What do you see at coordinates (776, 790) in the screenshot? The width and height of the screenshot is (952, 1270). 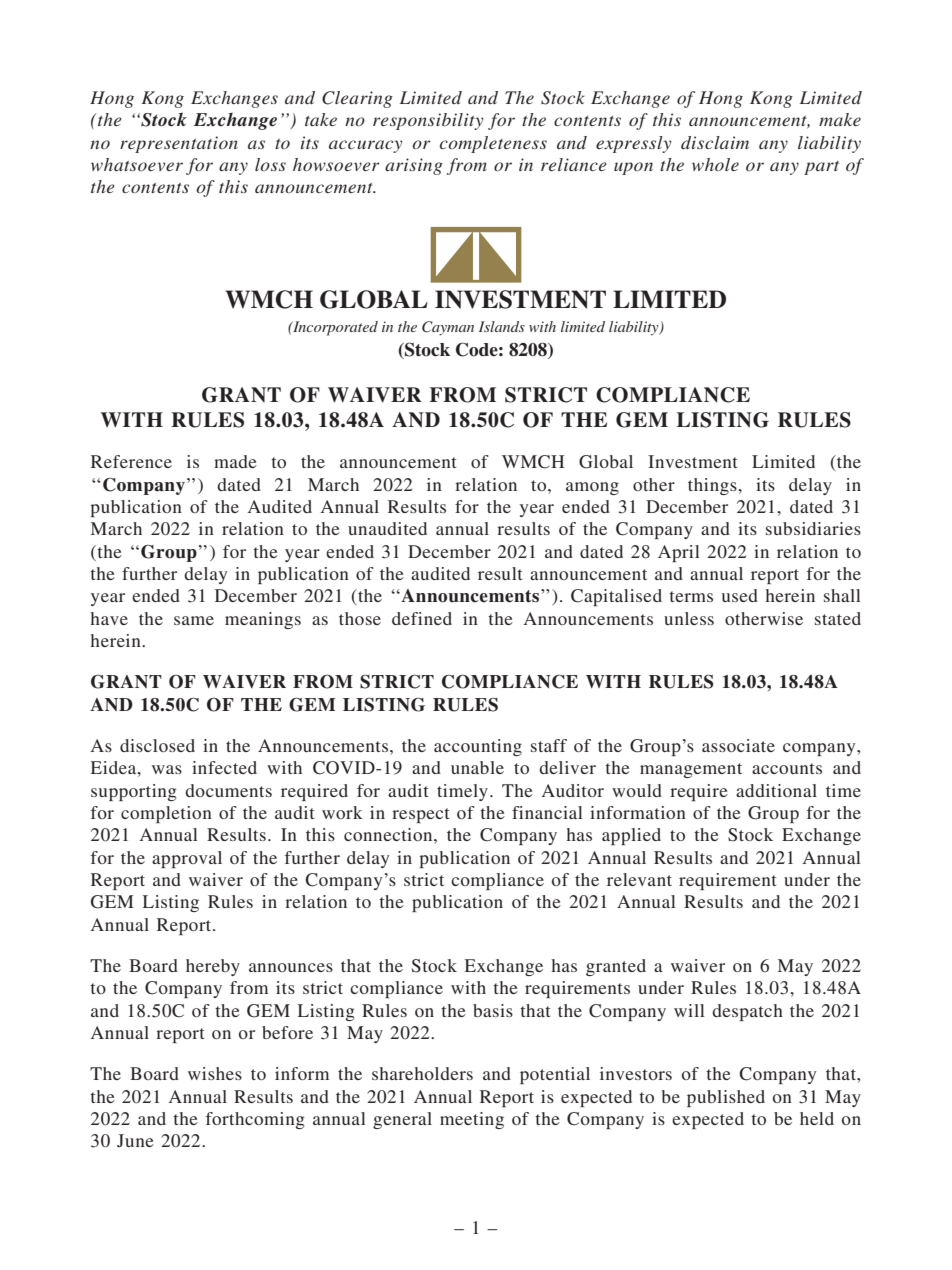 I see `additional` at bounding box center [776, 790].
